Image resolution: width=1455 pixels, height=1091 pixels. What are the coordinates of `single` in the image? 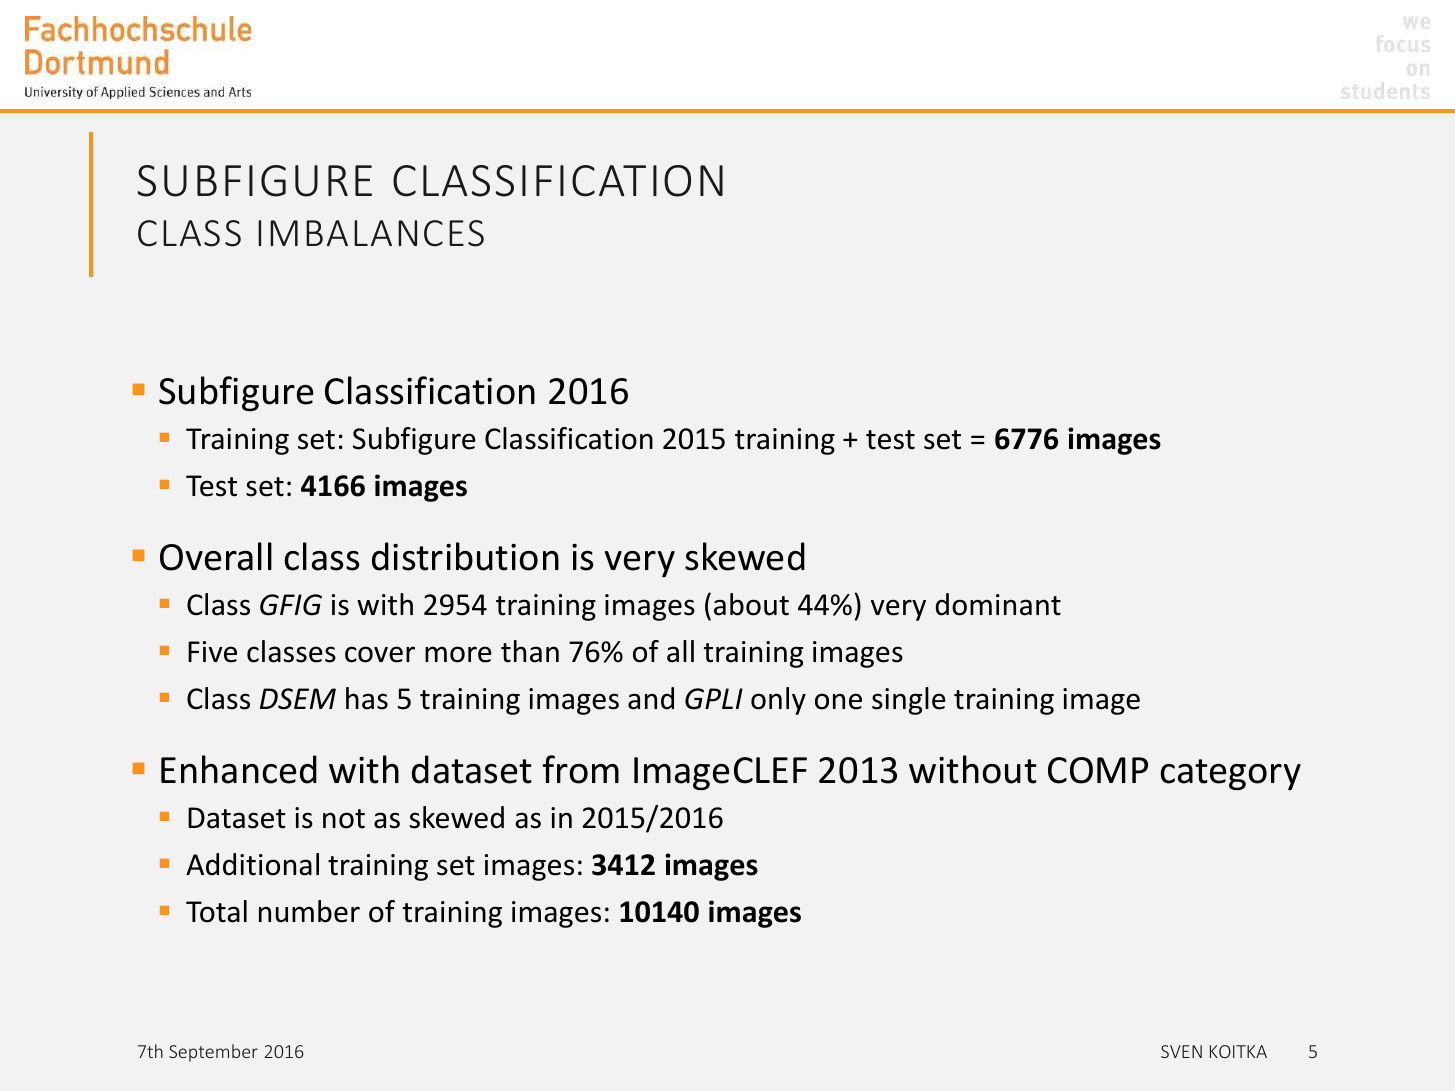 It's located at (909, 701).
